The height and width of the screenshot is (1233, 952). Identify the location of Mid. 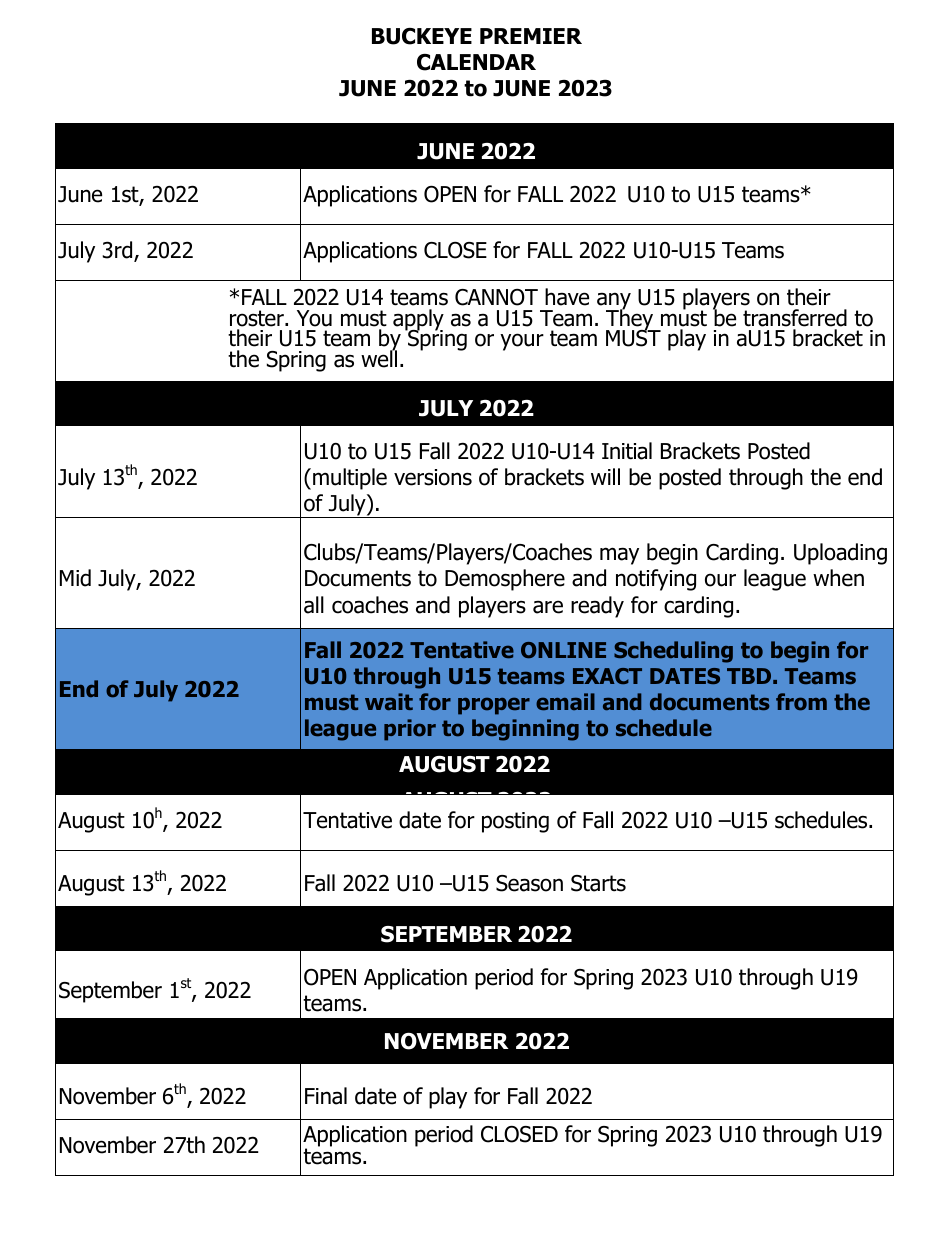
(75, 578).
